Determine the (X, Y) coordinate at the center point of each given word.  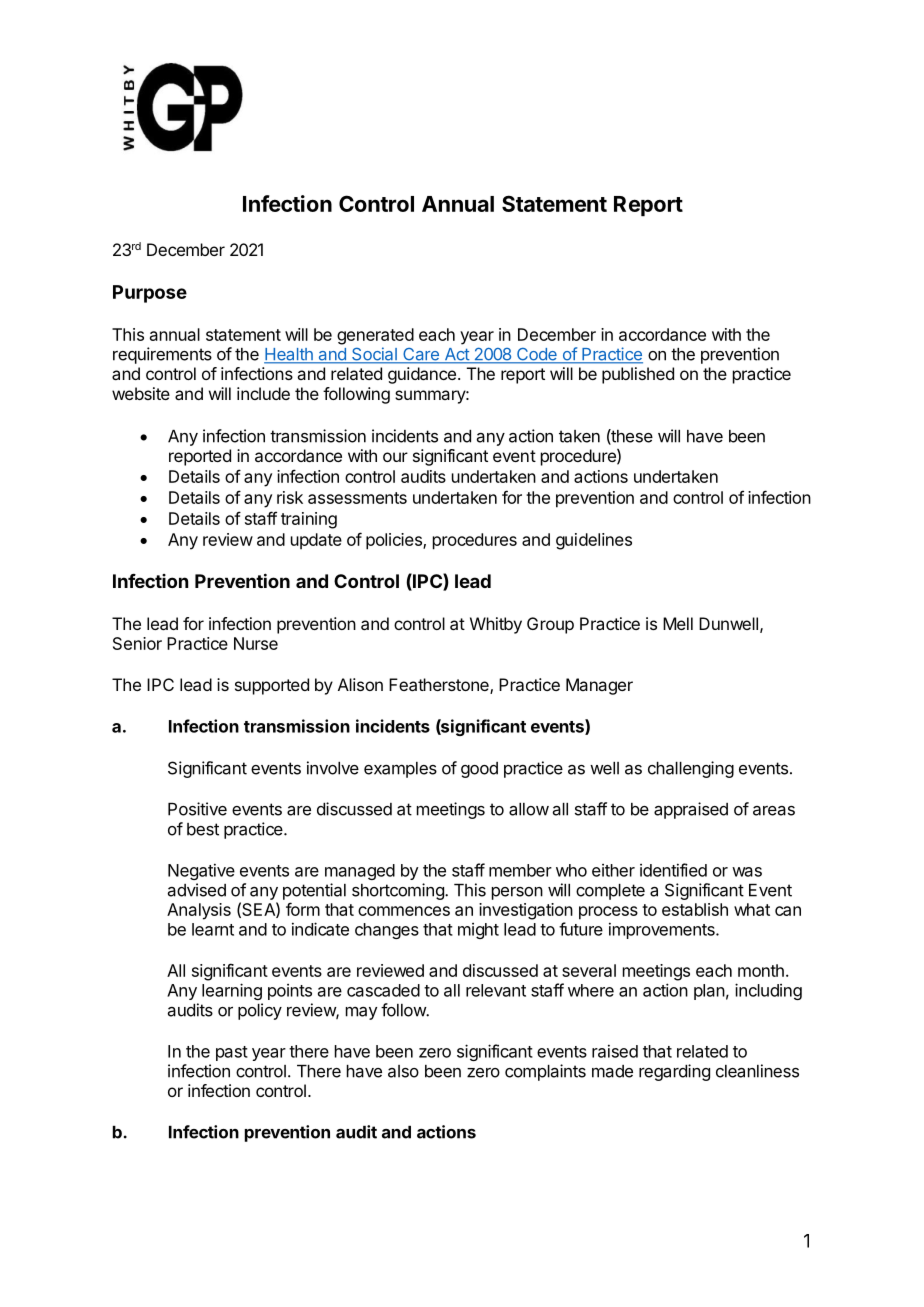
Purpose (150, 294)
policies (395, 541)
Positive (197, 809)
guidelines (594, 541)
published (638, 375)
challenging (691, 769)
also (403, 1071)
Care (421, 355)
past (232, 1053)
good (479, 770)
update (316, 541)
